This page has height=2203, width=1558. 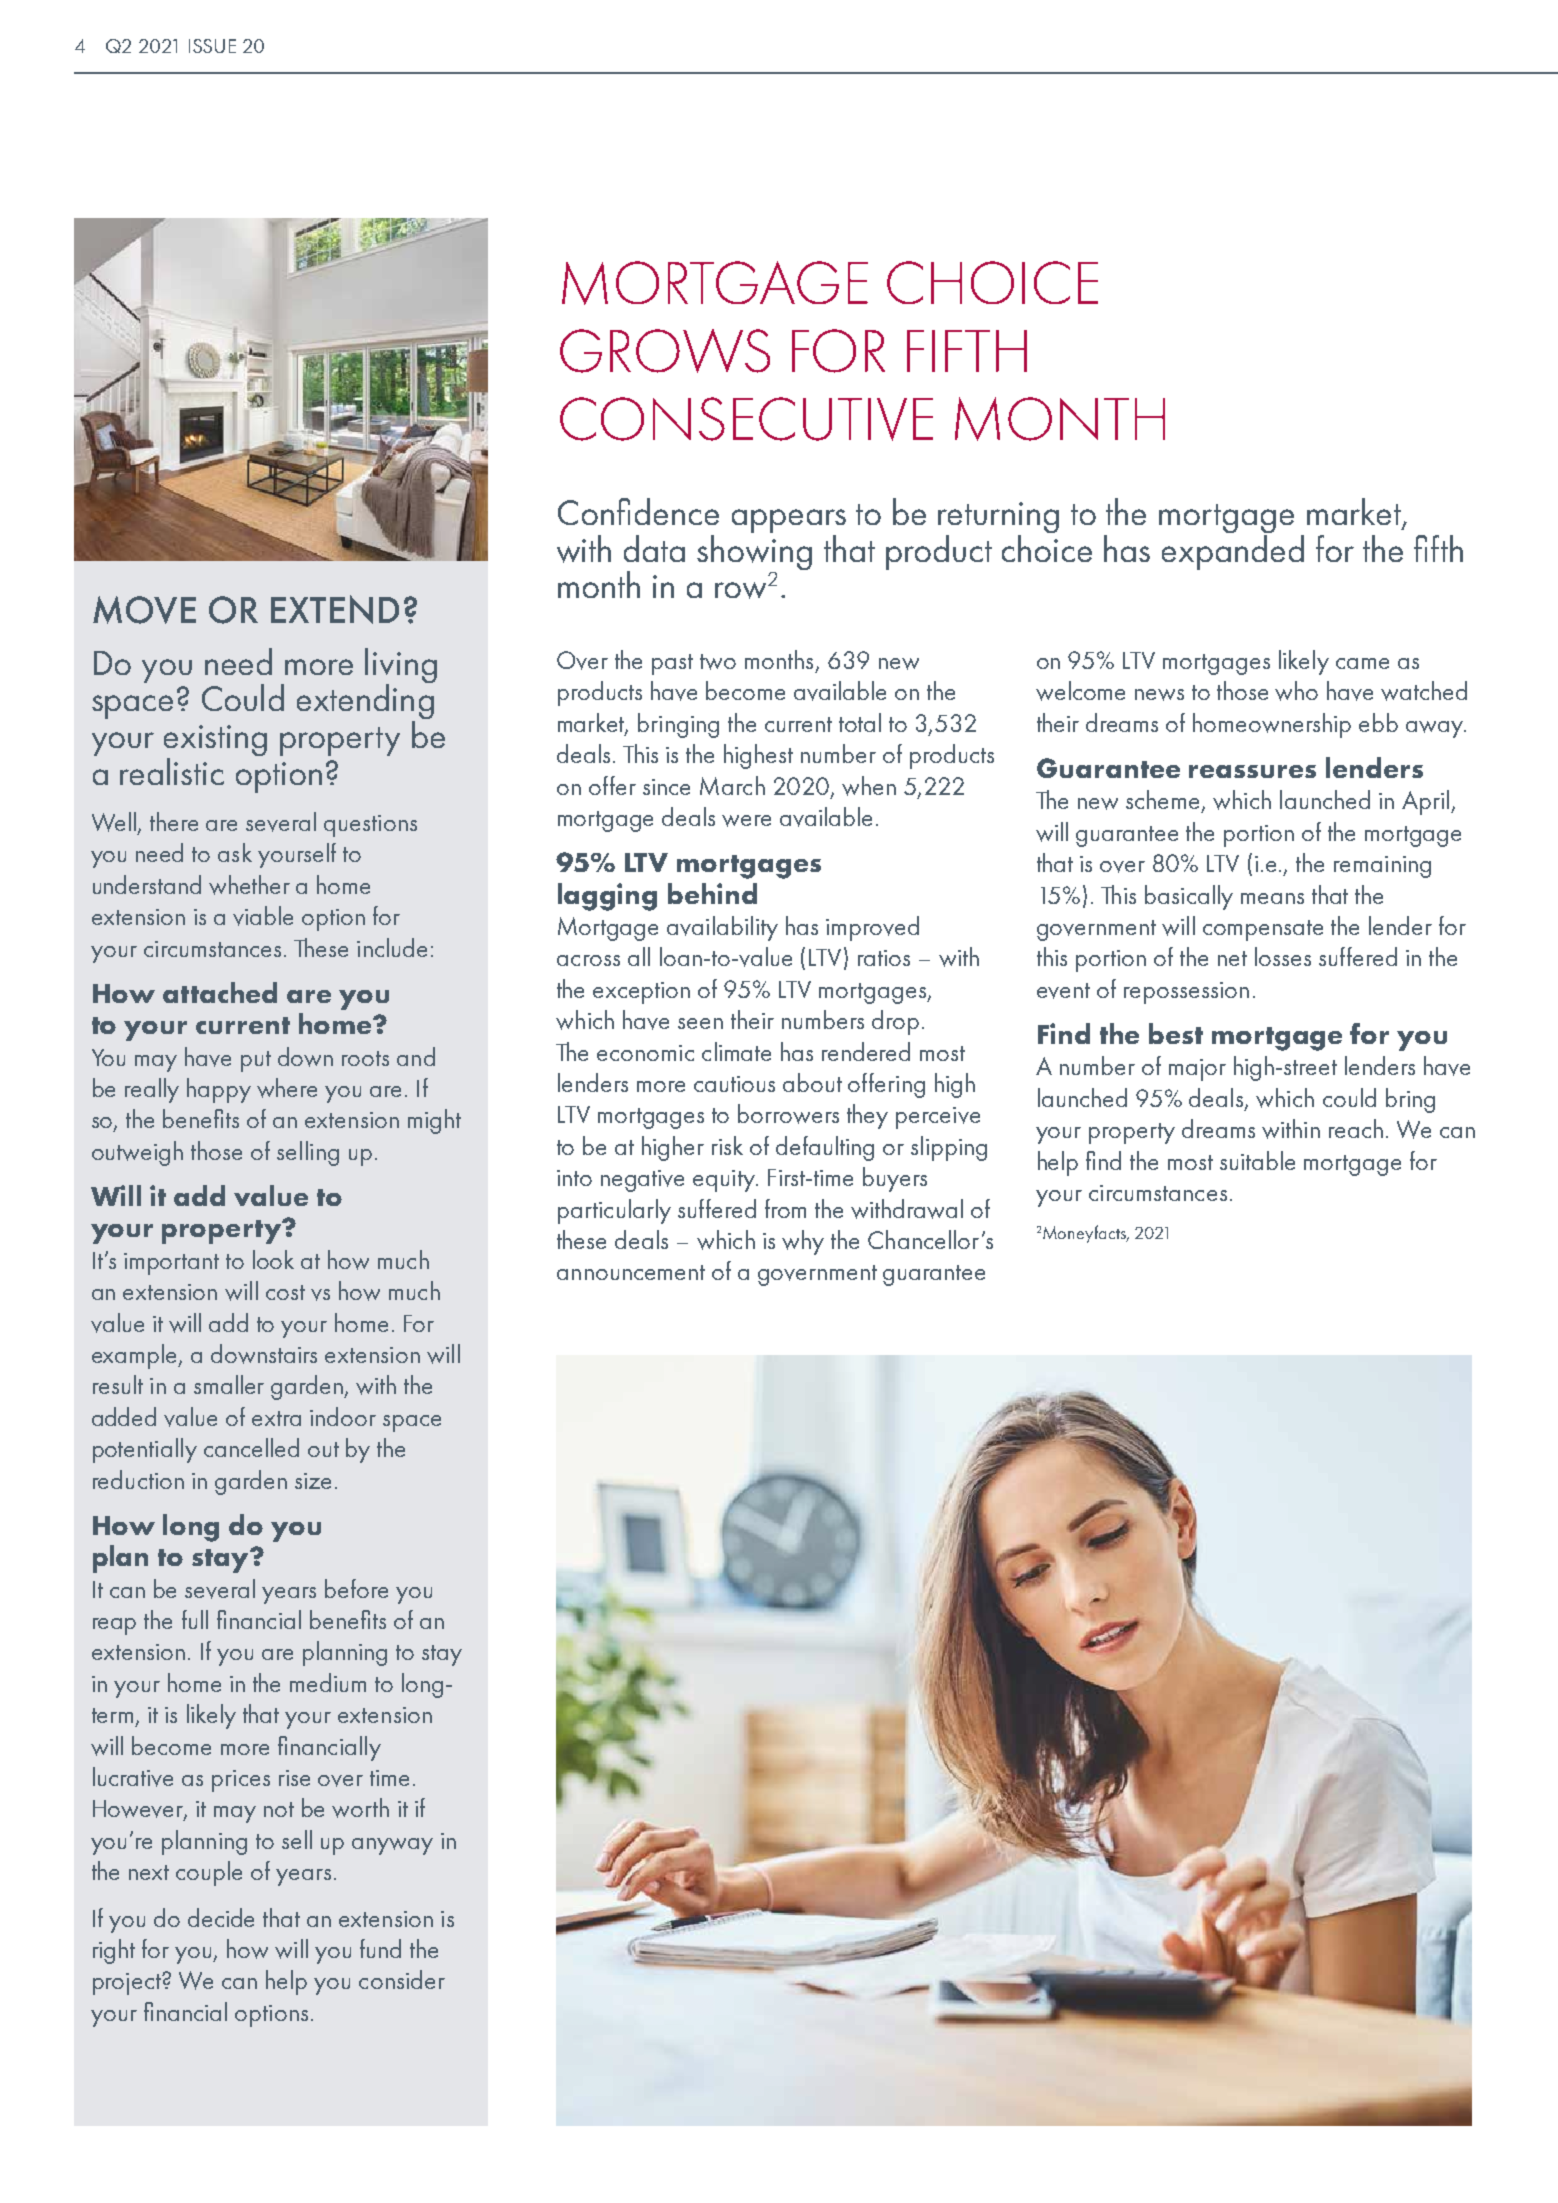 What do you see at coordinates (212, 46) in the page?
I see `ISSUE` at bounding box center [212, 46].
